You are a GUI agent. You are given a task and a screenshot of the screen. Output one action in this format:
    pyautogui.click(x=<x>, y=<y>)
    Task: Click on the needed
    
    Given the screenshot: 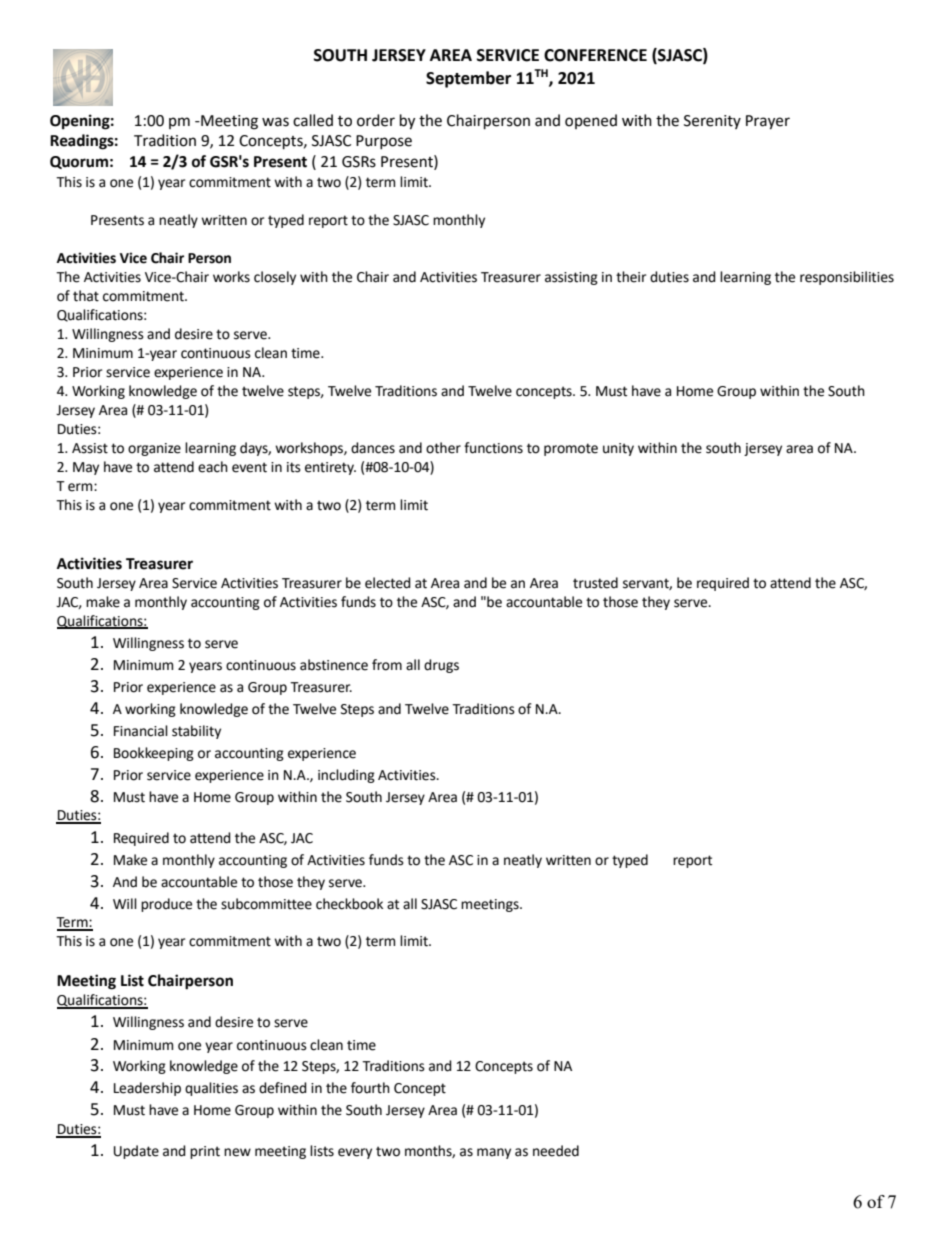 What is the action you would take?
    pyautogui.click(x=556, y=1151)
